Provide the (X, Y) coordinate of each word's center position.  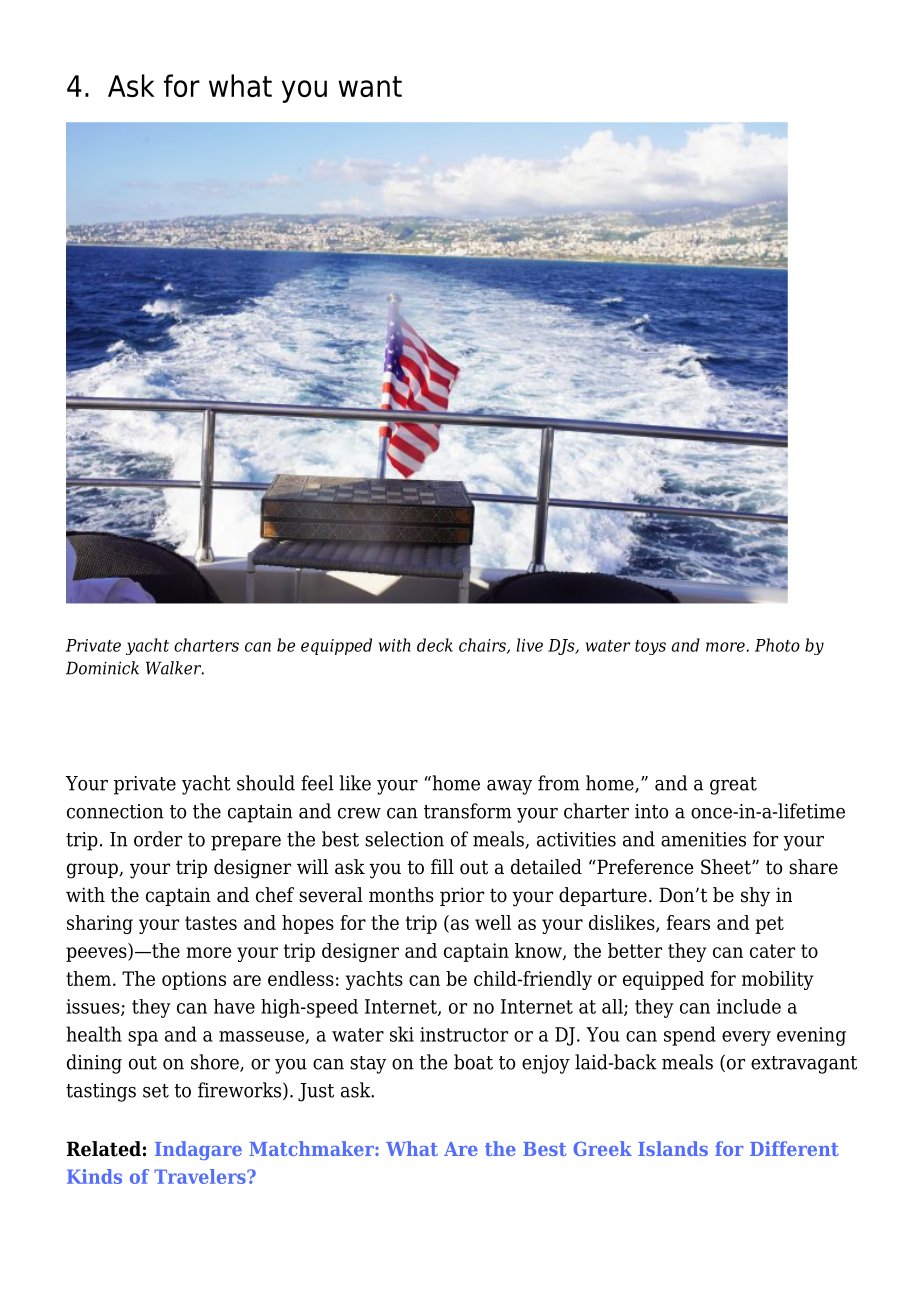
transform (468, 811)
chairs (483, 646)
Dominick (102, 668)
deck (435, 645)
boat (473, 1062)
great (733, 786)
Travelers (201, 1176)
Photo (777, 645)
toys (650, 647)
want (370, 86)
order (158, 839)
